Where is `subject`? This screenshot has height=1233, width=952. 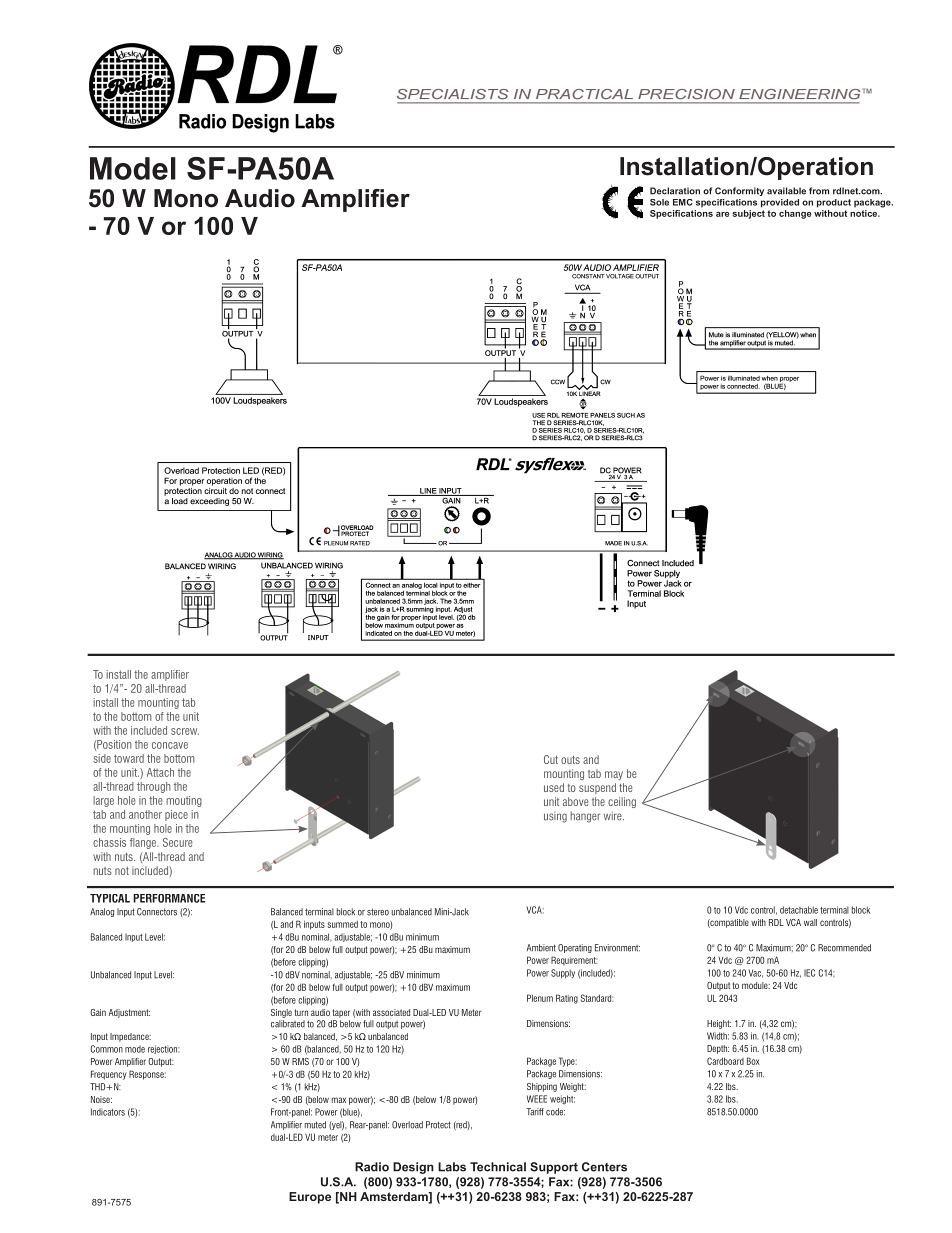 subject is located at coordinates (748, 214).
